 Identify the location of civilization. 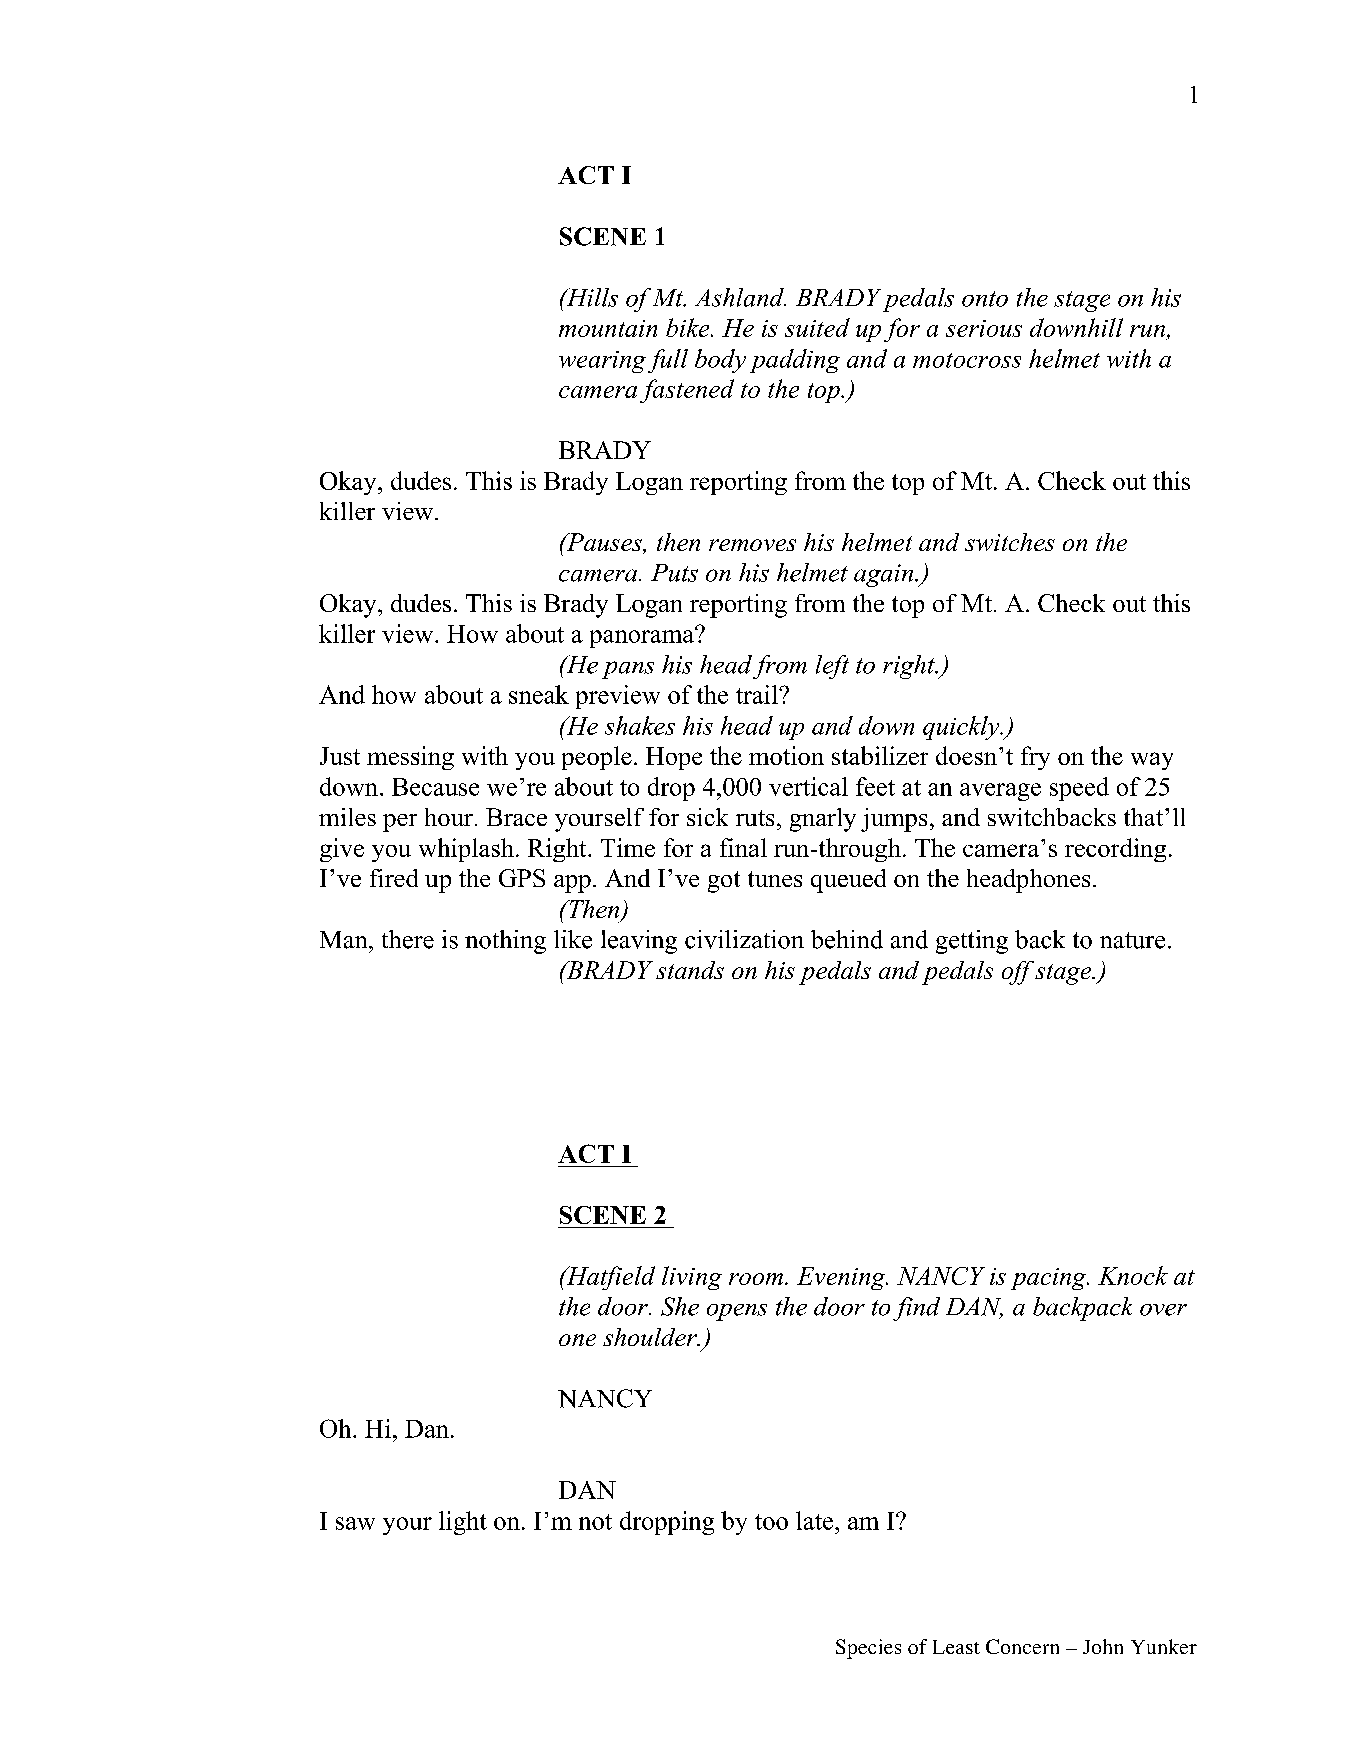
(744, 939).
